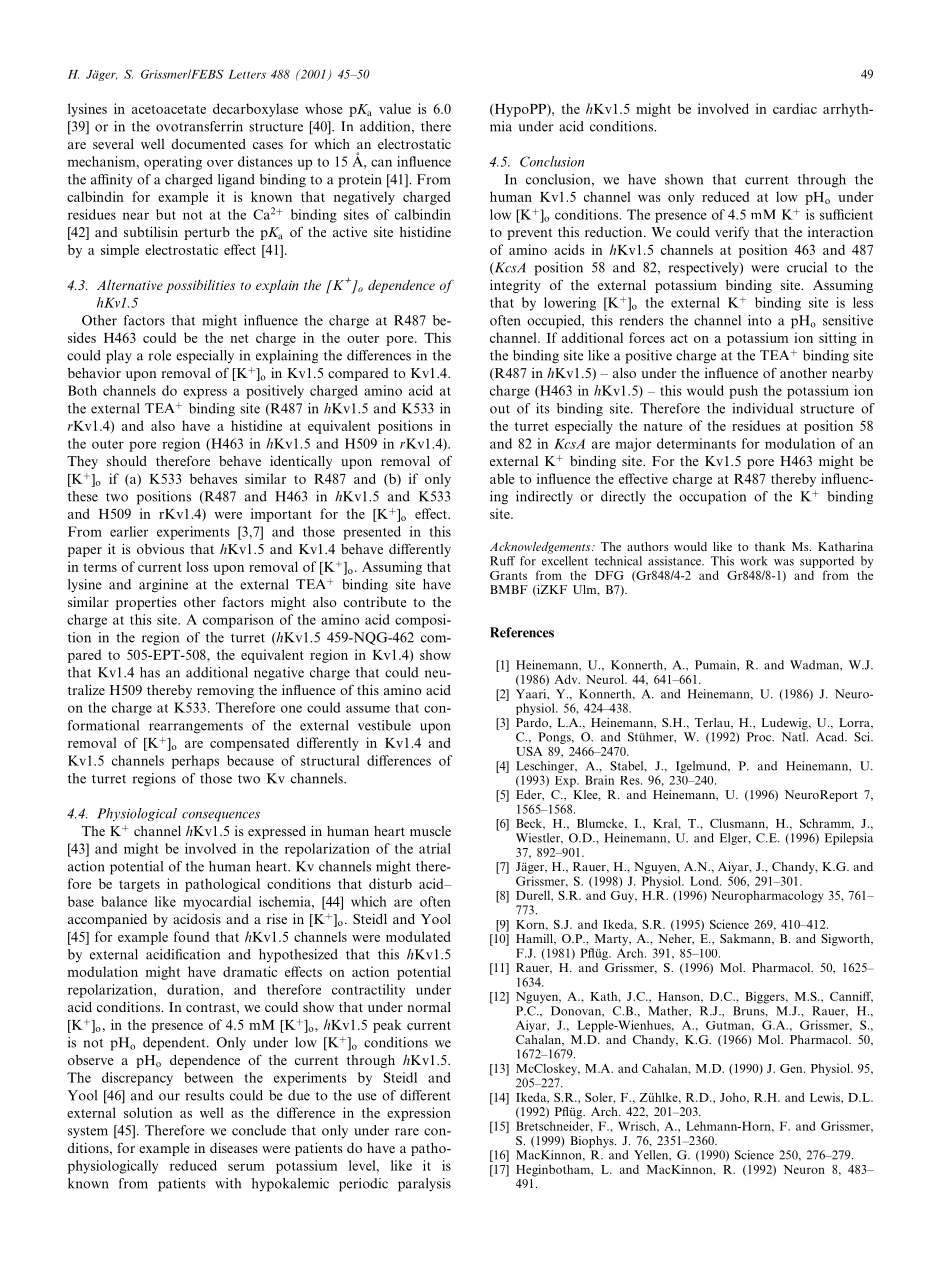  I want to click on cardiac, so click(795, 108).
